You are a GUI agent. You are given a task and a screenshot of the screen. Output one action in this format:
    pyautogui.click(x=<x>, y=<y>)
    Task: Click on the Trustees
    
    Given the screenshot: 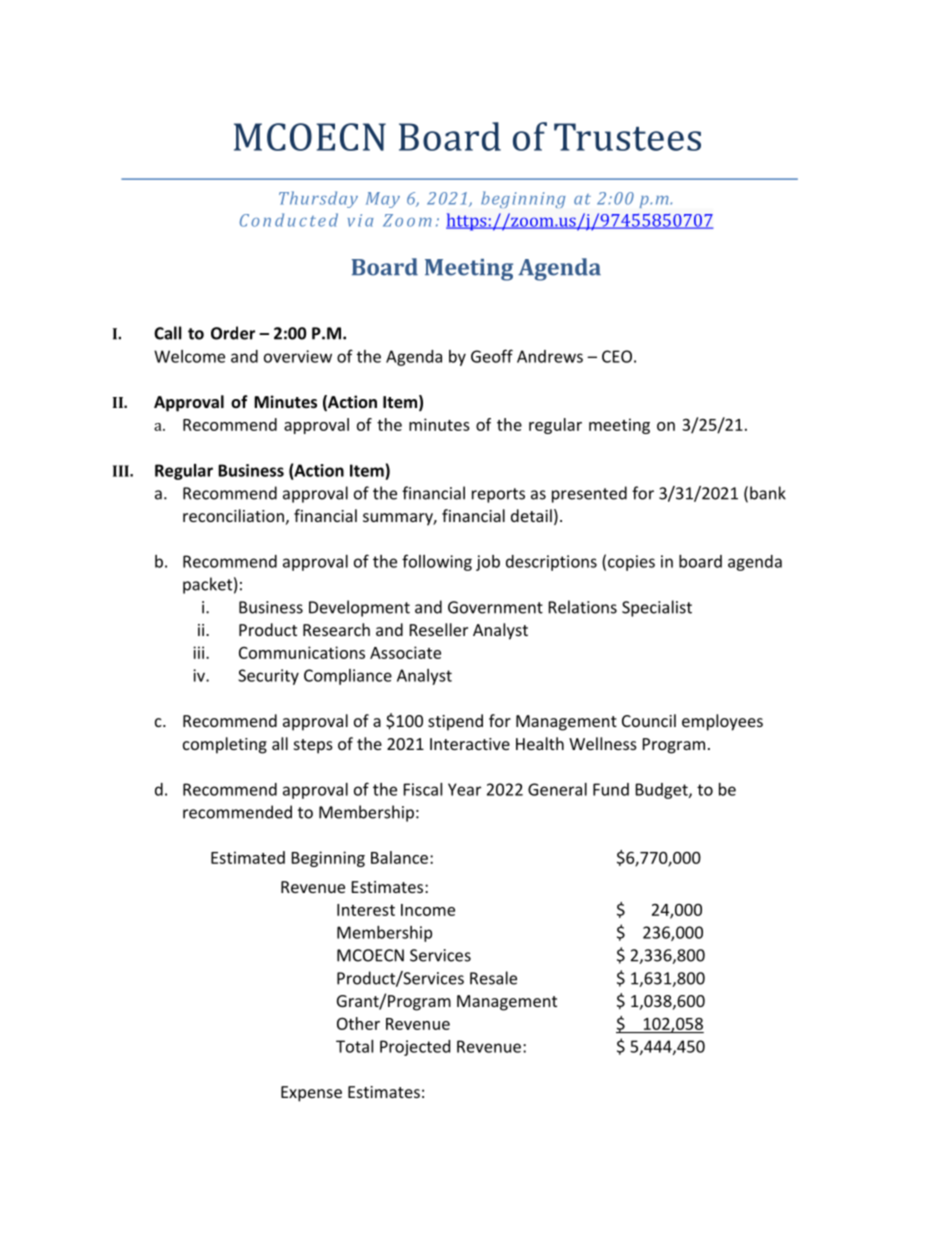 What is the action you would take?
    pyautogui.click(x=627, y=137)
